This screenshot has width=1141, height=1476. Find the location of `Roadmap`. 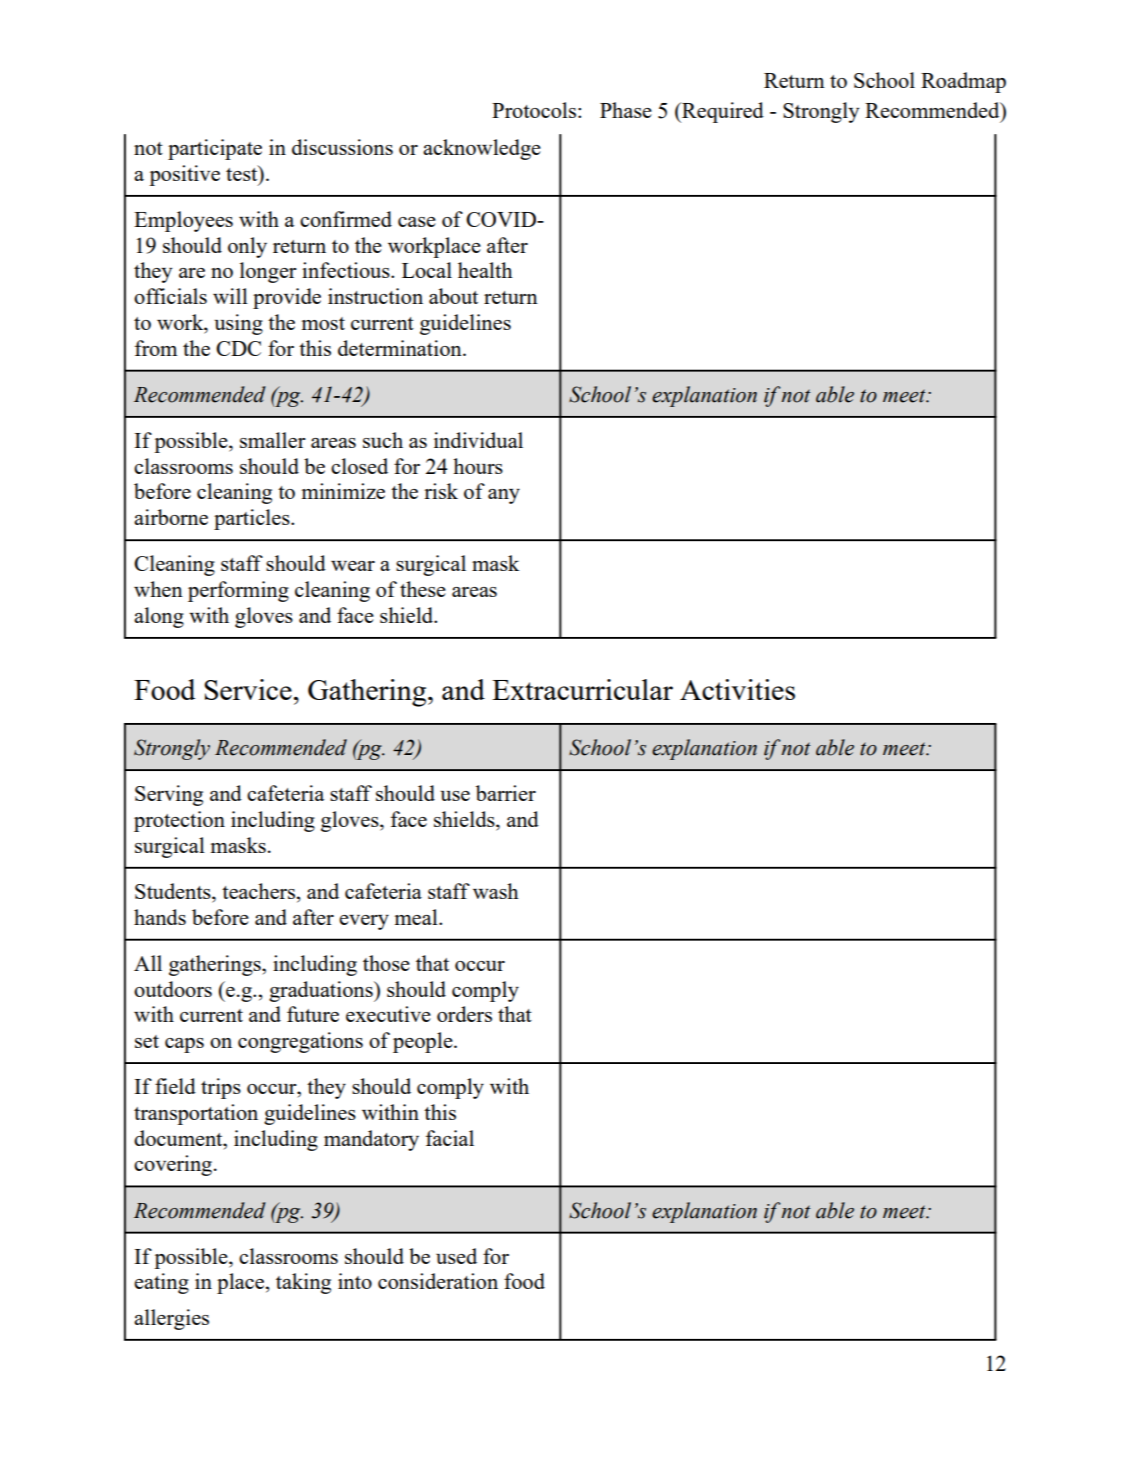

Roadmap is located at coordinates (963, 82).
